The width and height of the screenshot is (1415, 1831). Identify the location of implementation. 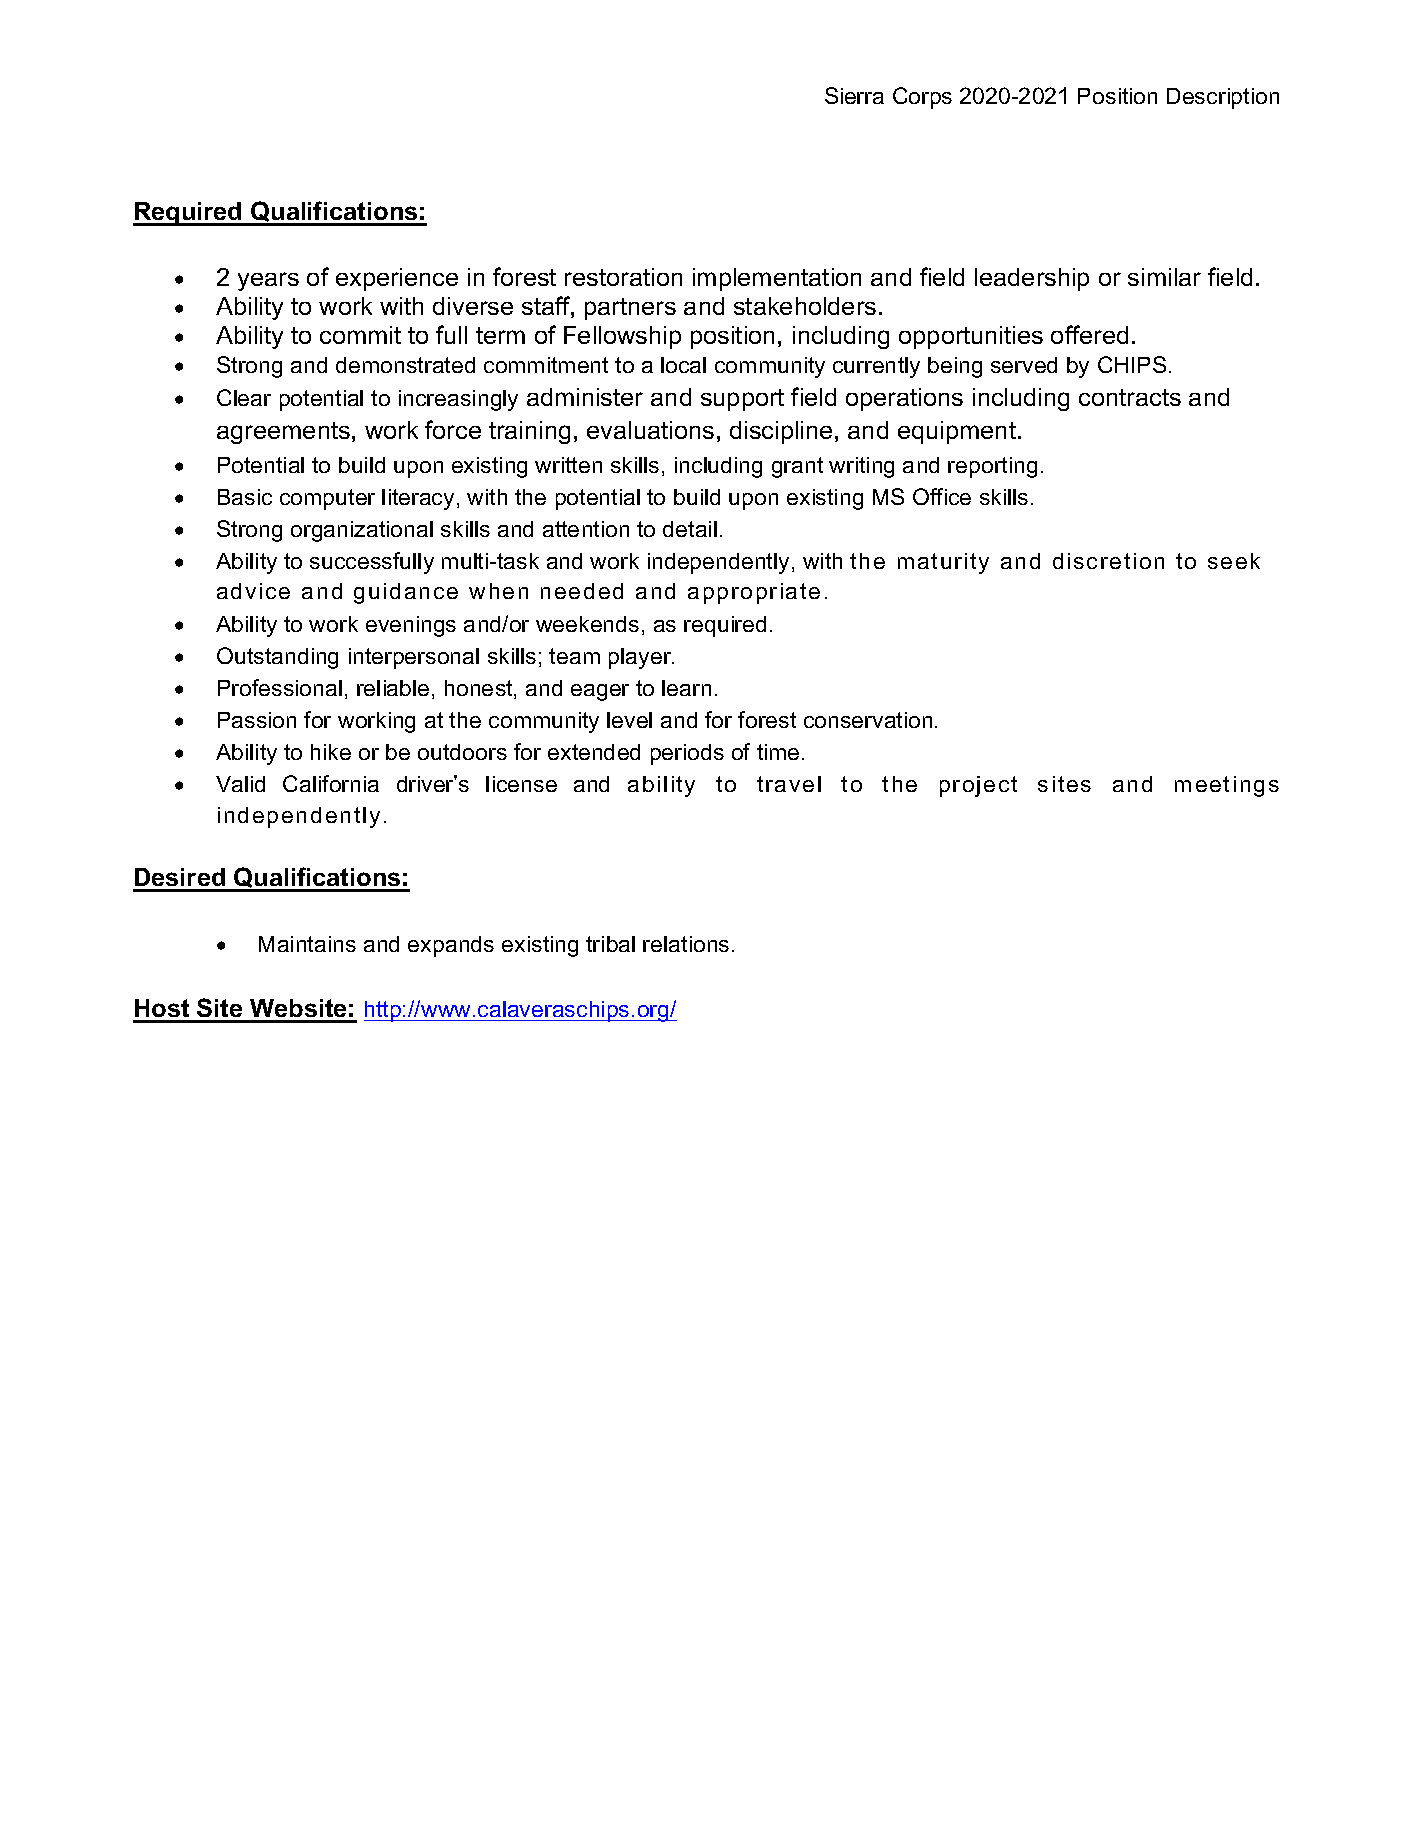
(777, 279).
